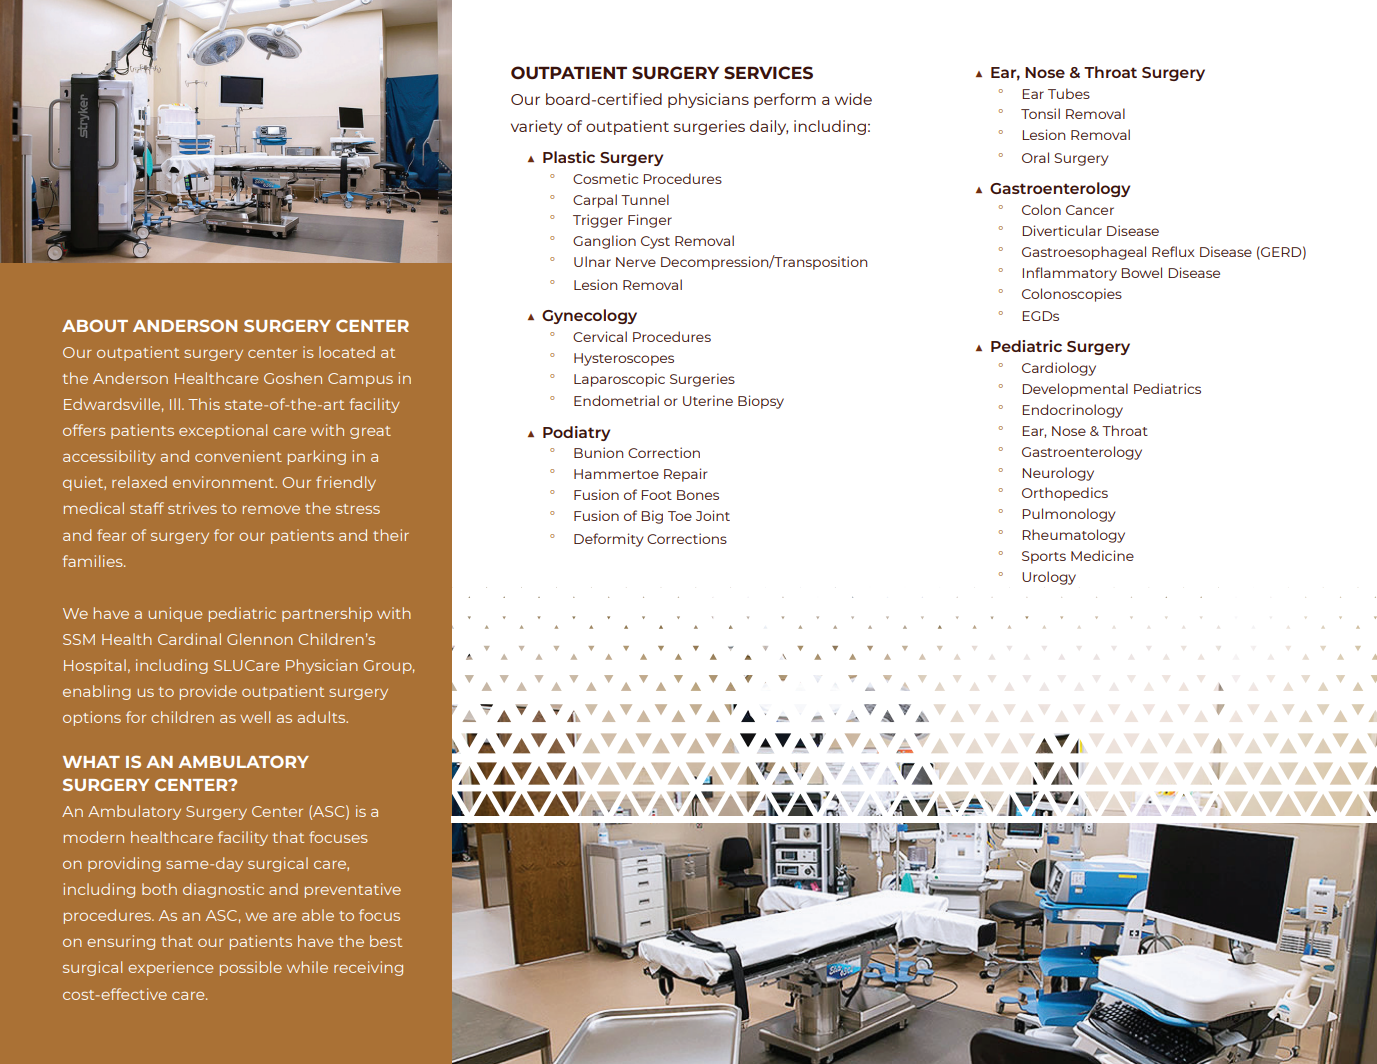 The height and width of the image is (1064, 1377). I want to click on Deformity, so click(609, 540).
